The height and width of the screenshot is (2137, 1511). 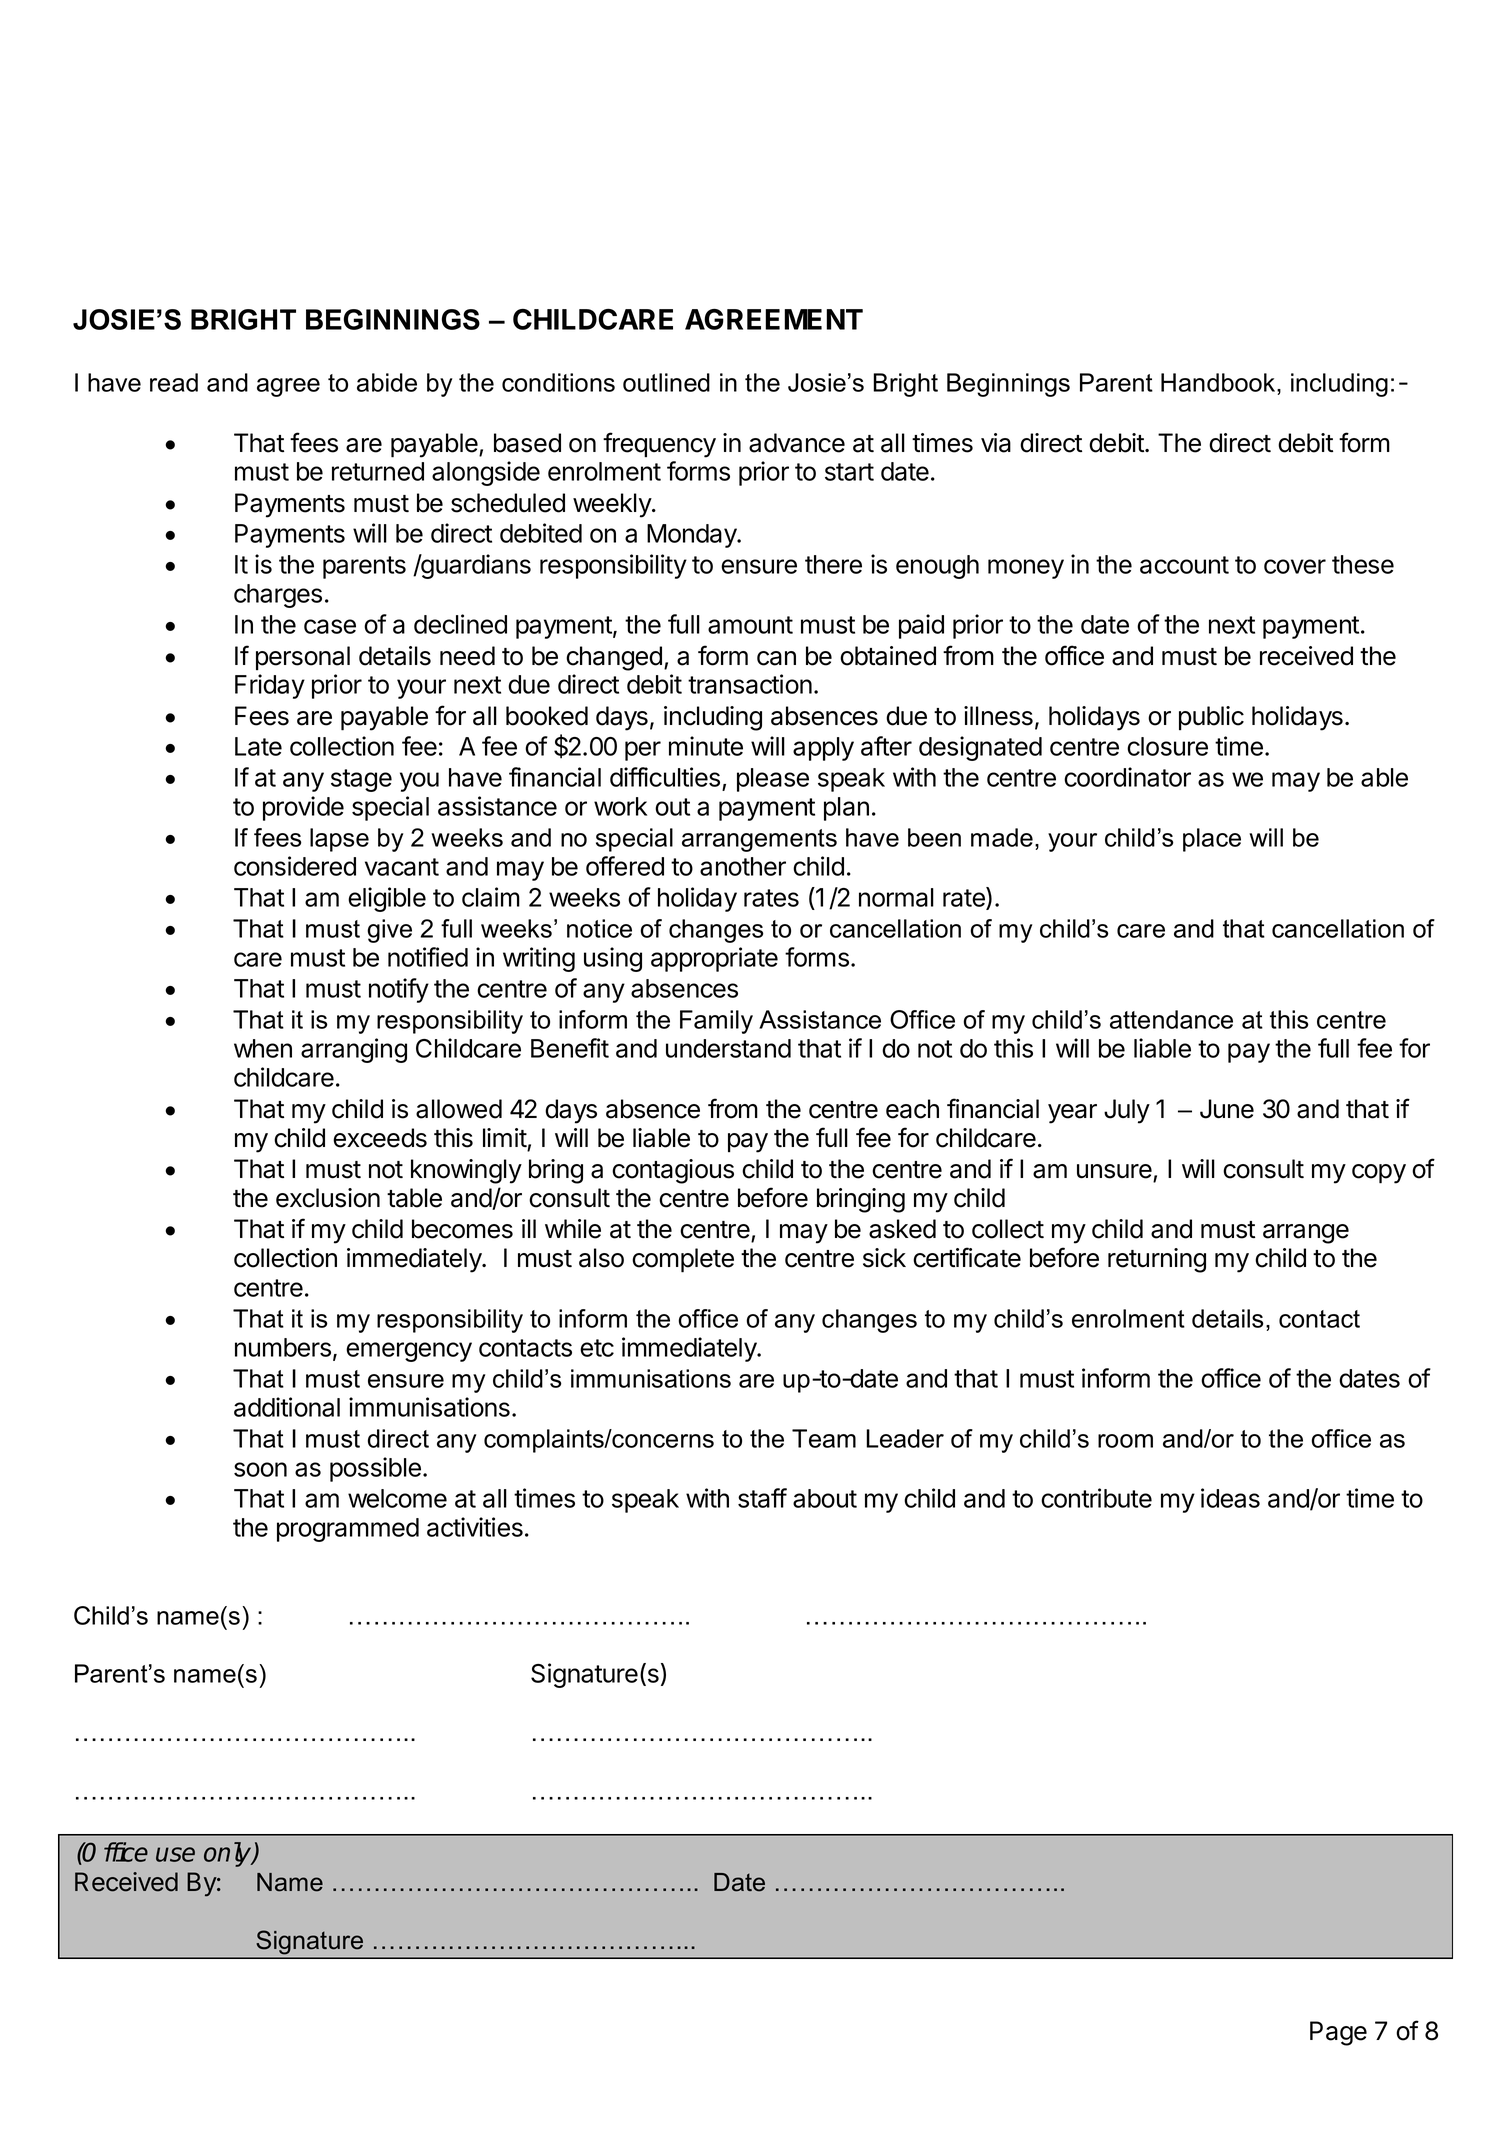 What do you see at coordinates (378, 471) in the screenshot?
I see `returned` at bounding box center [378, 471].
